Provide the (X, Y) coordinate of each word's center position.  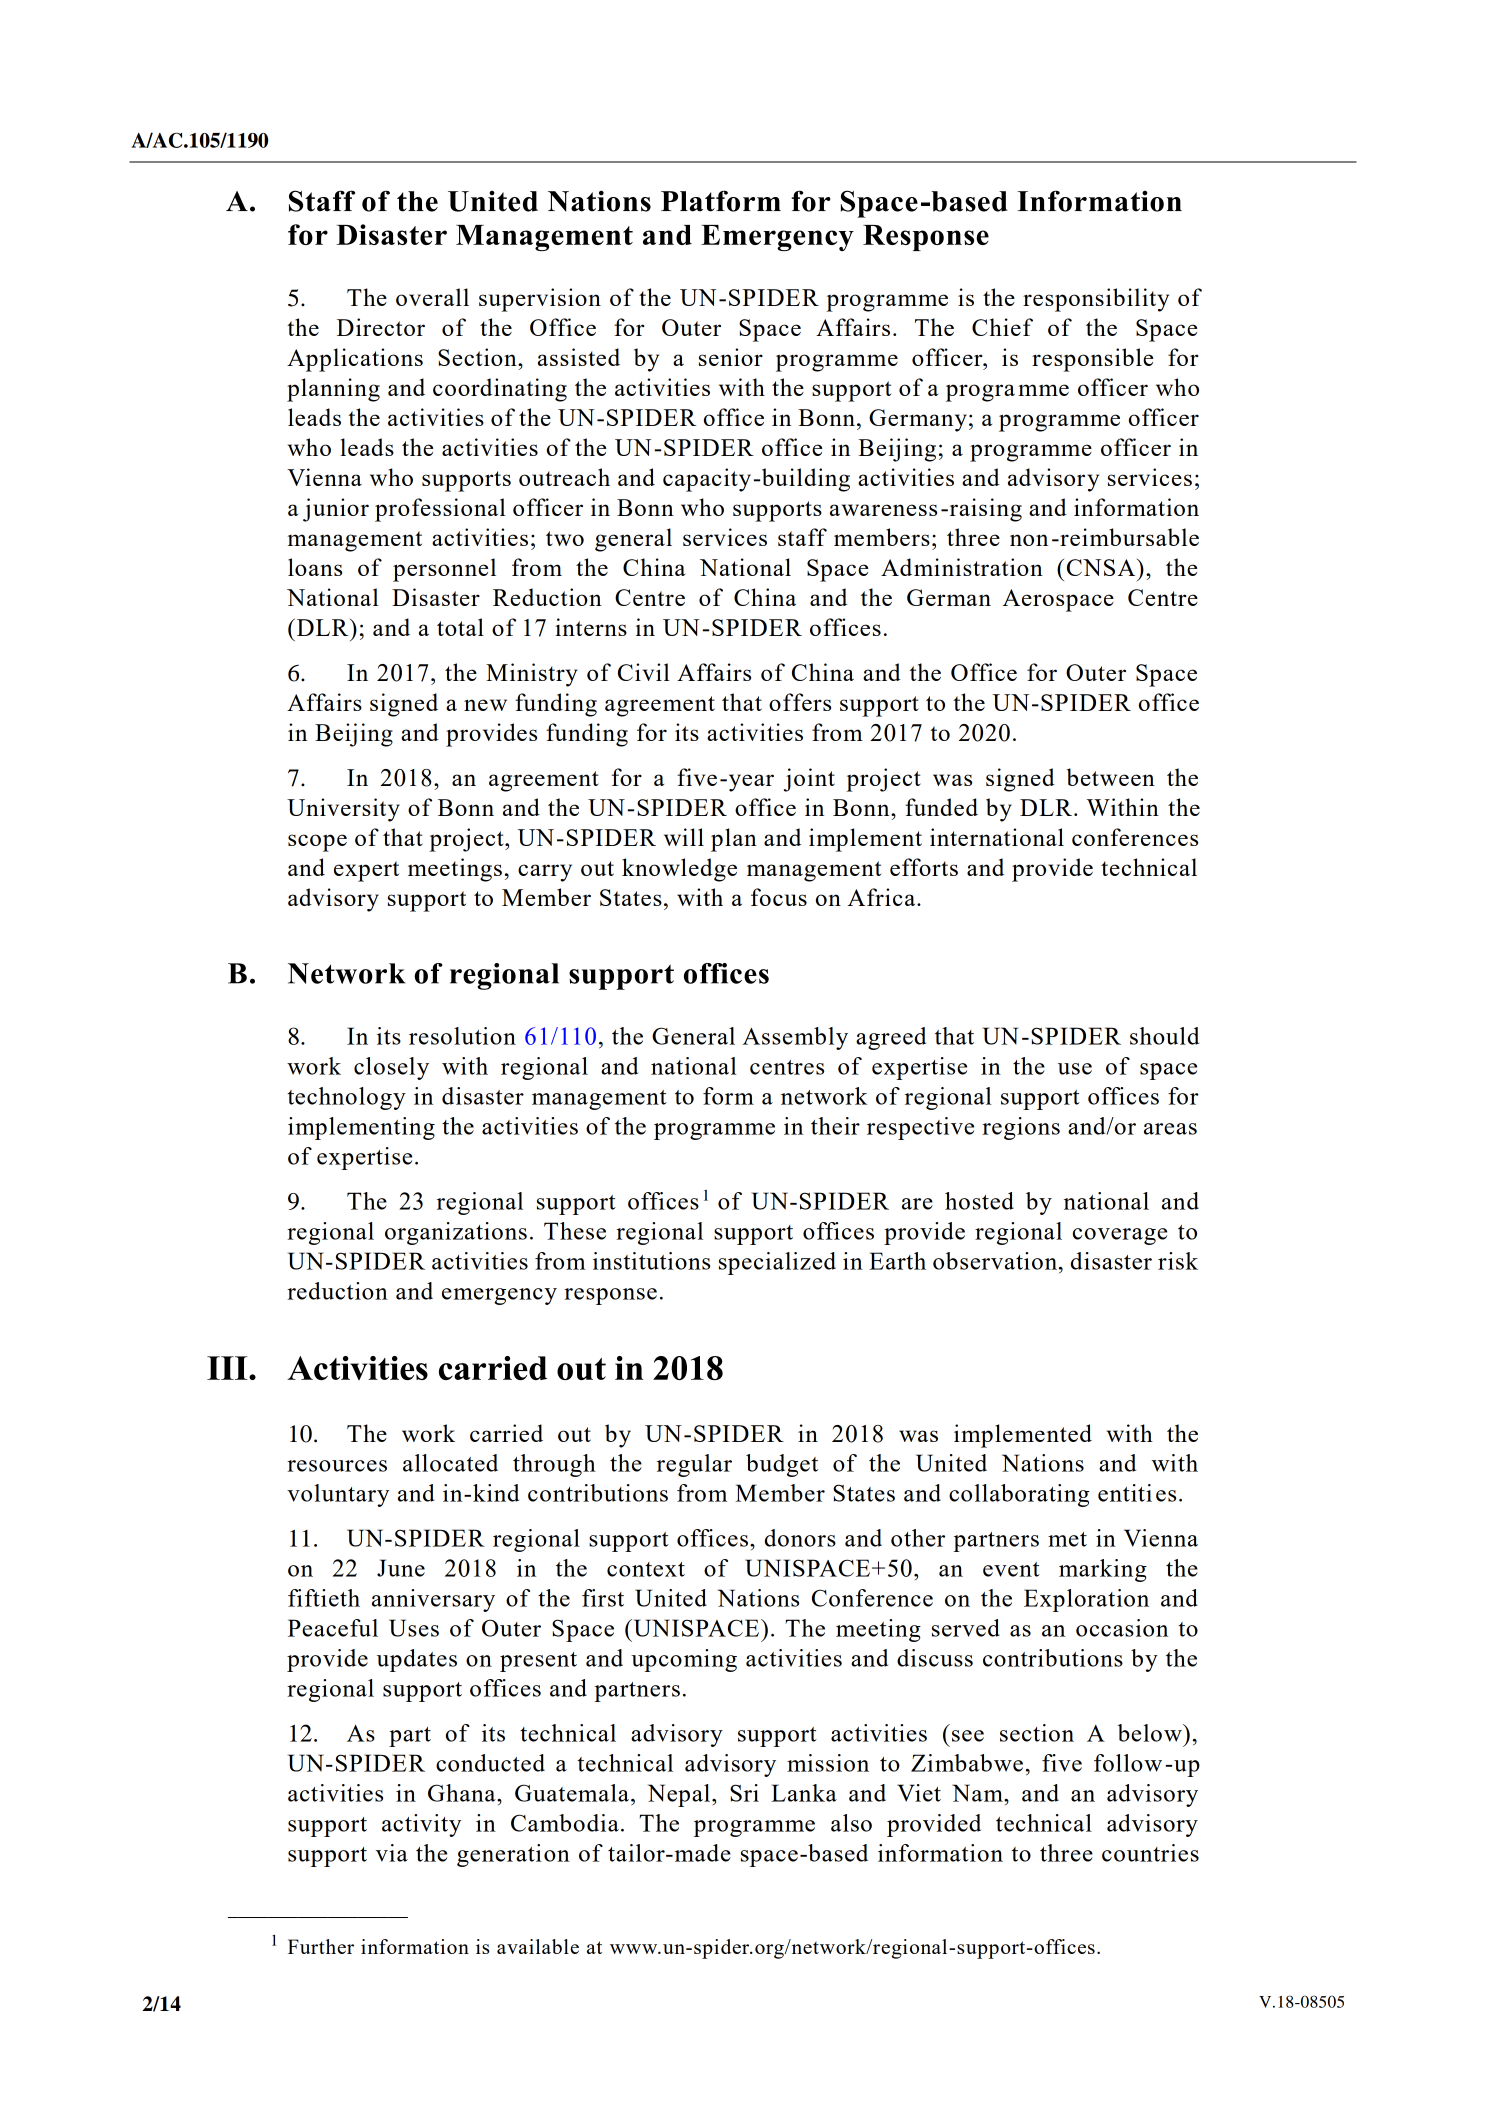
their (835, 1126)
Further (321, 1946)
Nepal (679, 1795)
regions (1021, 1128)
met (1067, 1539)
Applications (355, 360)
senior (731, 357)
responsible (1092, 360)
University (343, 810)
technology (346, 1098)
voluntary (338, 1495)
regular (694, 1465)
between (1111, 777)
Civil (644, 672)
